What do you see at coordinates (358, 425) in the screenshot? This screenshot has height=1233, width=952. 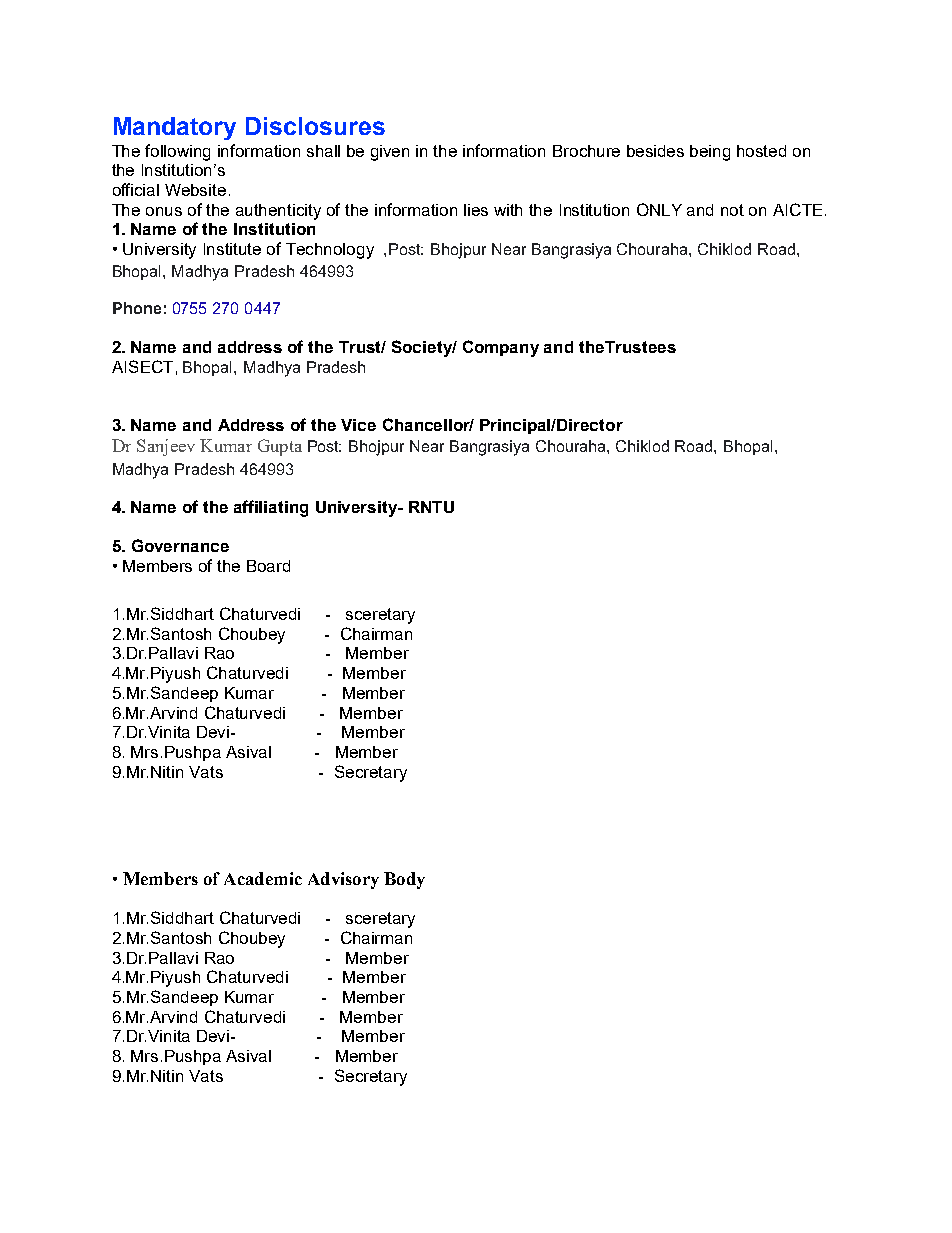 I see `Vice` at bounding box center [358, 425].
